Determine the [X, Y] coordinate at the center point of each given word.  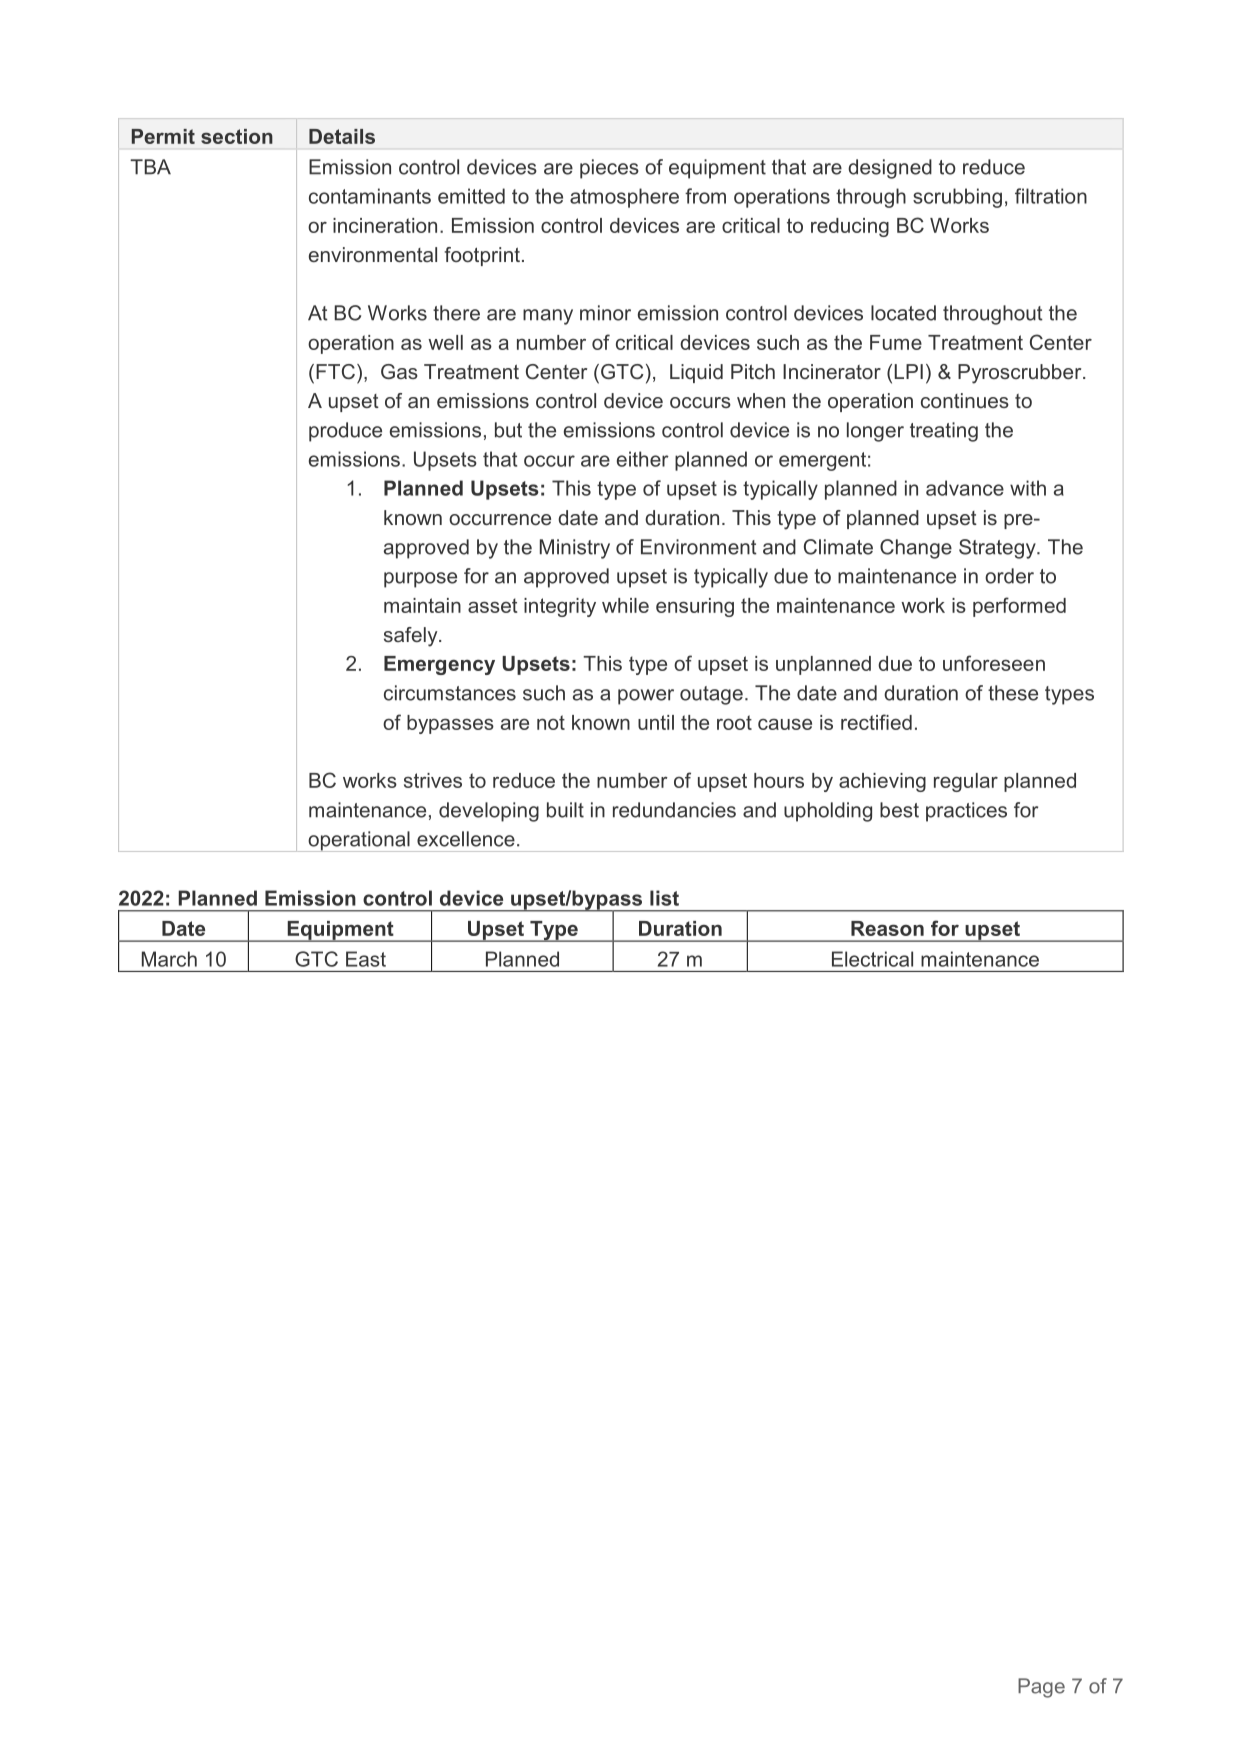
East [366, 959]
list [664, 898]
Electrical [872, 959]
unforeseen [994, 663]
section [237, 136]
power [646, 697]
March [169, 959]
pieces [609, 169]
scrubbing [957, 198]
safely [412, 637]
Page [1041, 1688]
